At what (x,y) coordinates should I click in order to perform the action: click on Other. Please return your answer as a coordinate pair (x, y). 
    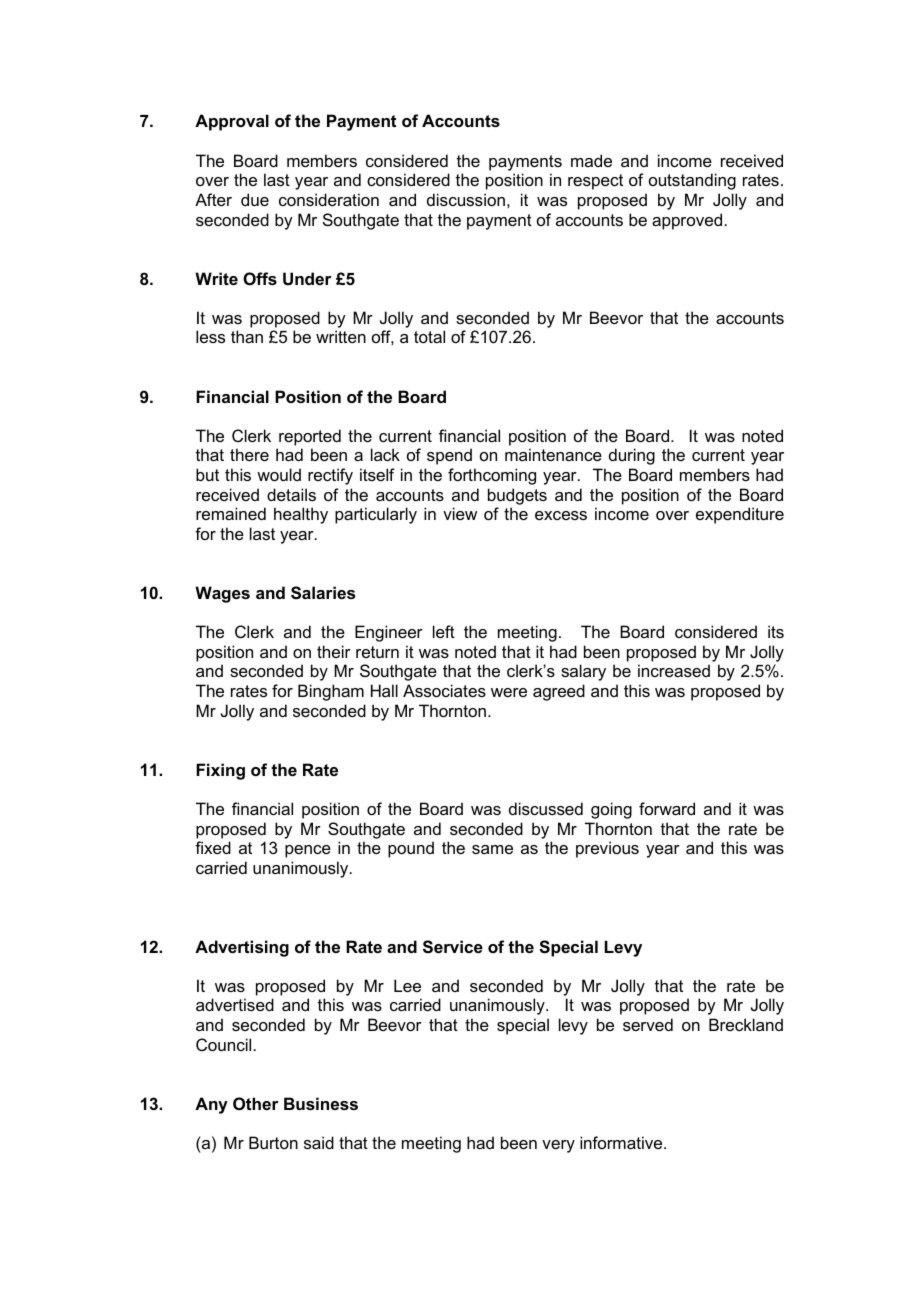
    Looking at the image, I should click on (256, 1103).
